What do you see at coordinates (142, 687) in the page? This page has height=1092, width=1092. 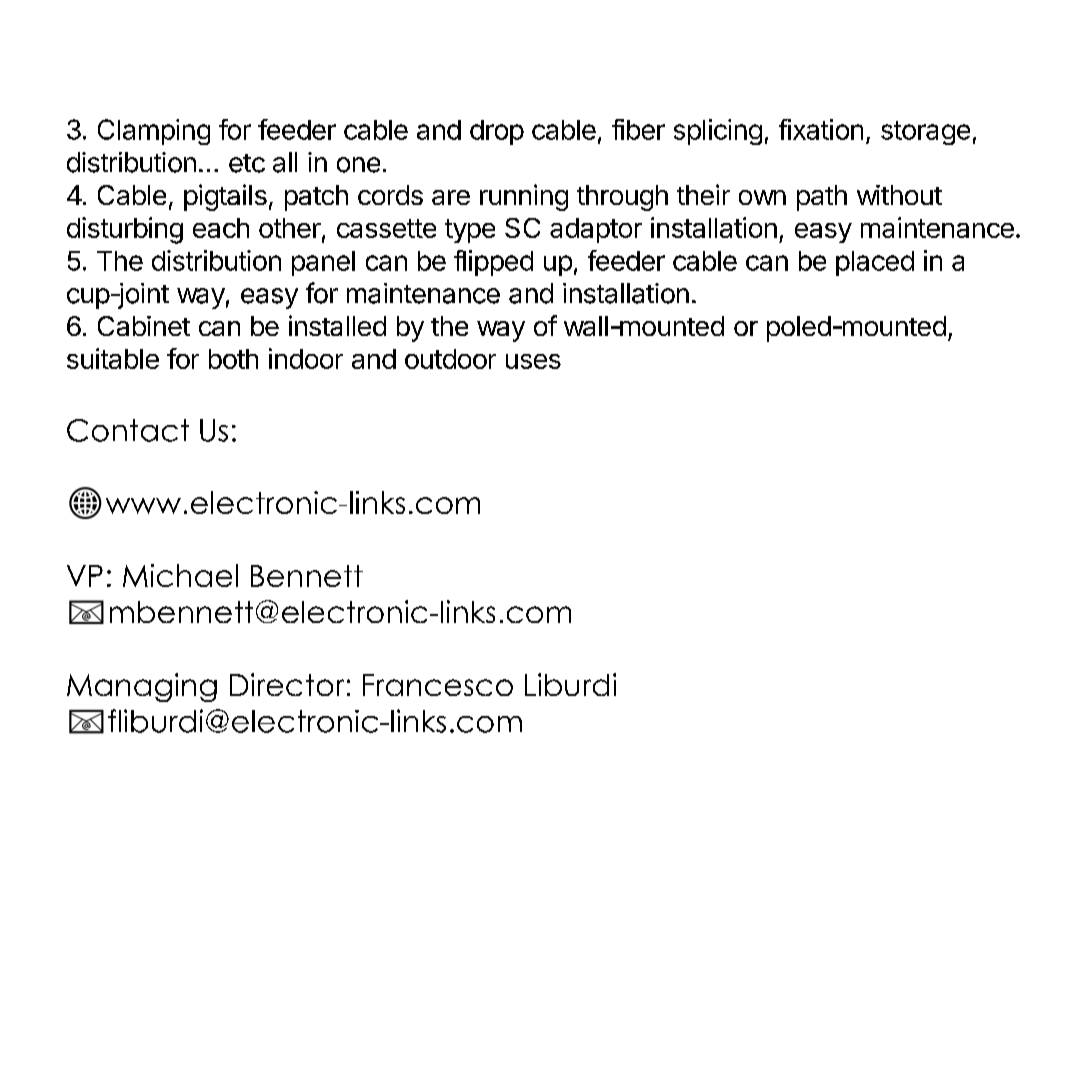 I see `Managing` at bounding box center [142, 687].
